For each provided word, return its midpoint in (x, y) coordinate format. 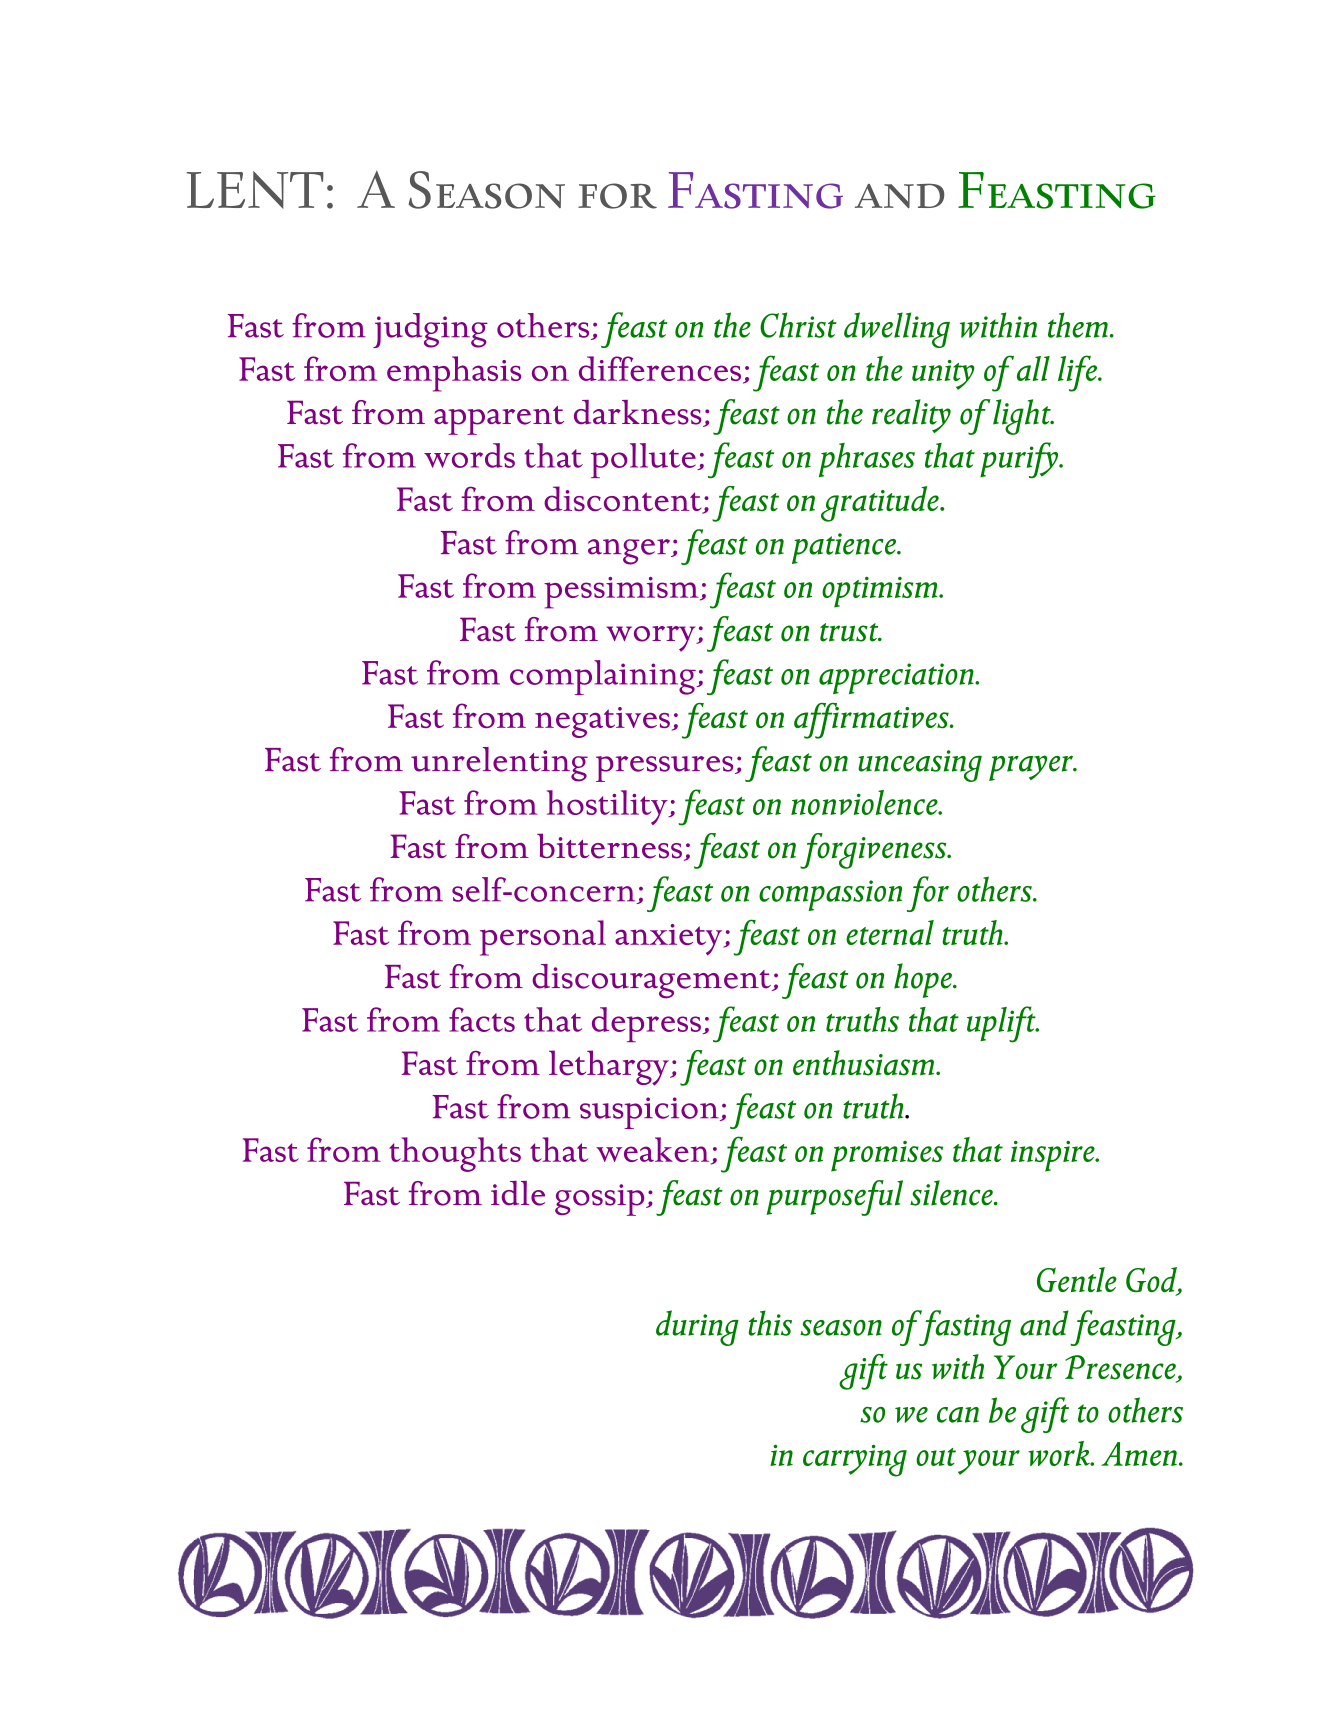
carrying (855, 1460)
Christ (798, 325)
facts (482, 1019)
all (1033, 368)
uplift (1002, 1024)
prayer (1032, 768)
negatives (602, 722)
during (697, 1328)
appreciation (897, 678)
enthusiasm (865, 1063)
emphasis (454, 374)
